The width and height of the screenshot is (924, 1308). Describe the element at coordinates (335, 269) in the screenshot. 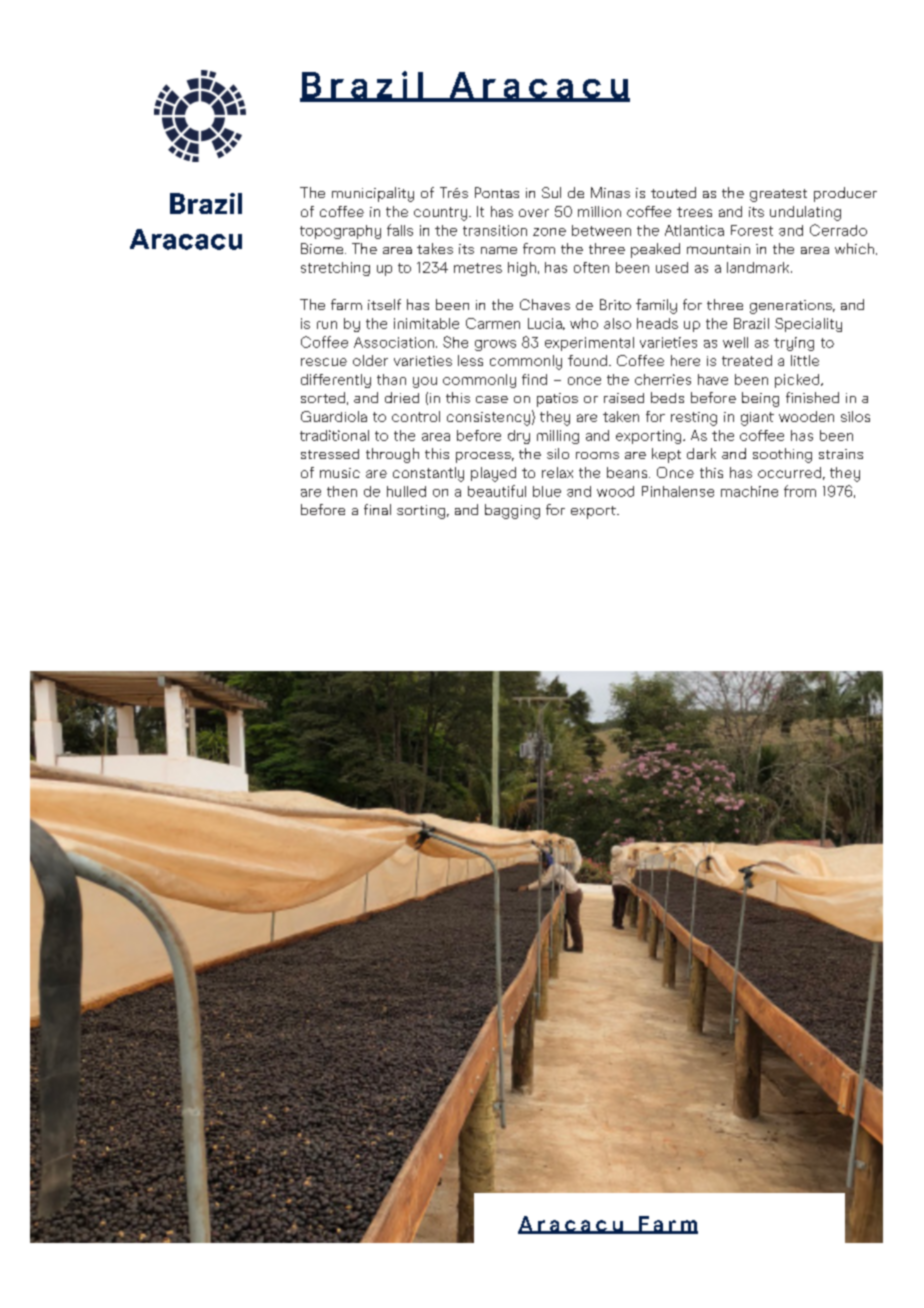

I see `stretching` at that location.
